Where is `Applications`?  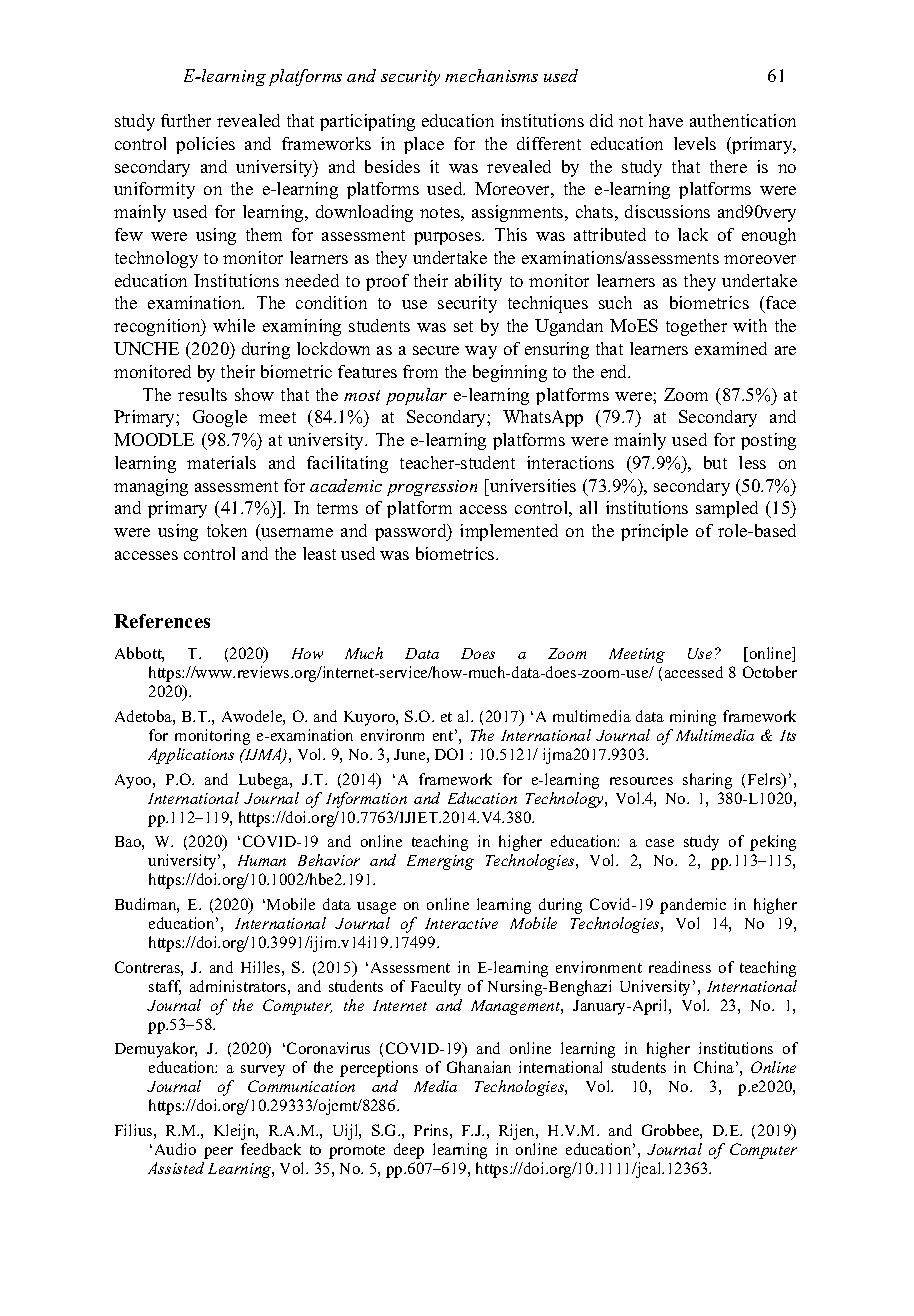 Applications is located at coordinates (191, 756).
